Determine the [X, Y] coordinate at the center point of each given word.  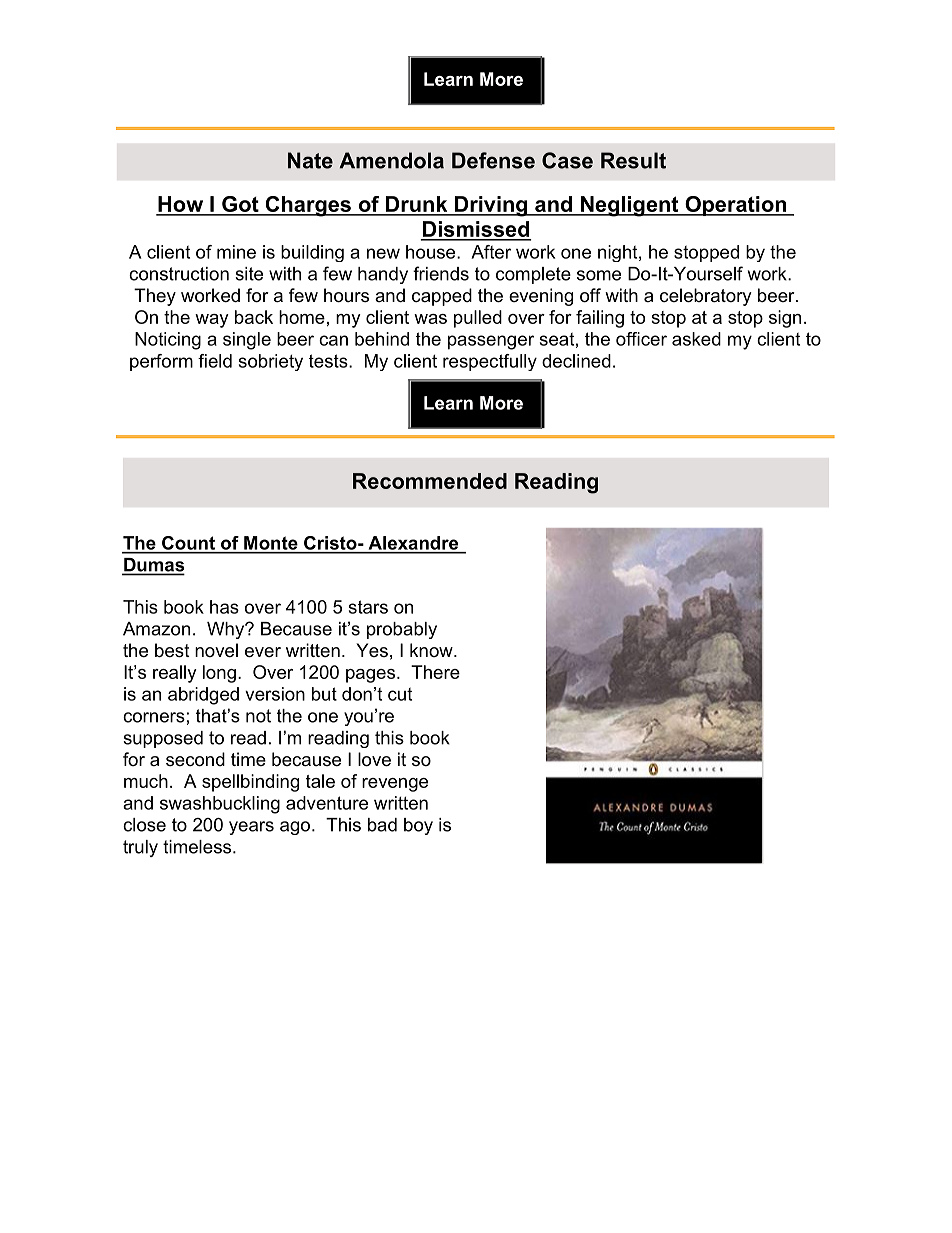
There [435, 672]
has [224, 607]
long [219, 674]
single [247, 341]
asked [696, 339]
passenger [491, 342]
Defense [493, 160]
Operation [735, 206]
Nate [310, 160]
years [251, 828]
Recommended [430, 481]
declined [576, 361]
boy [418, 826]
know [432, 650]
